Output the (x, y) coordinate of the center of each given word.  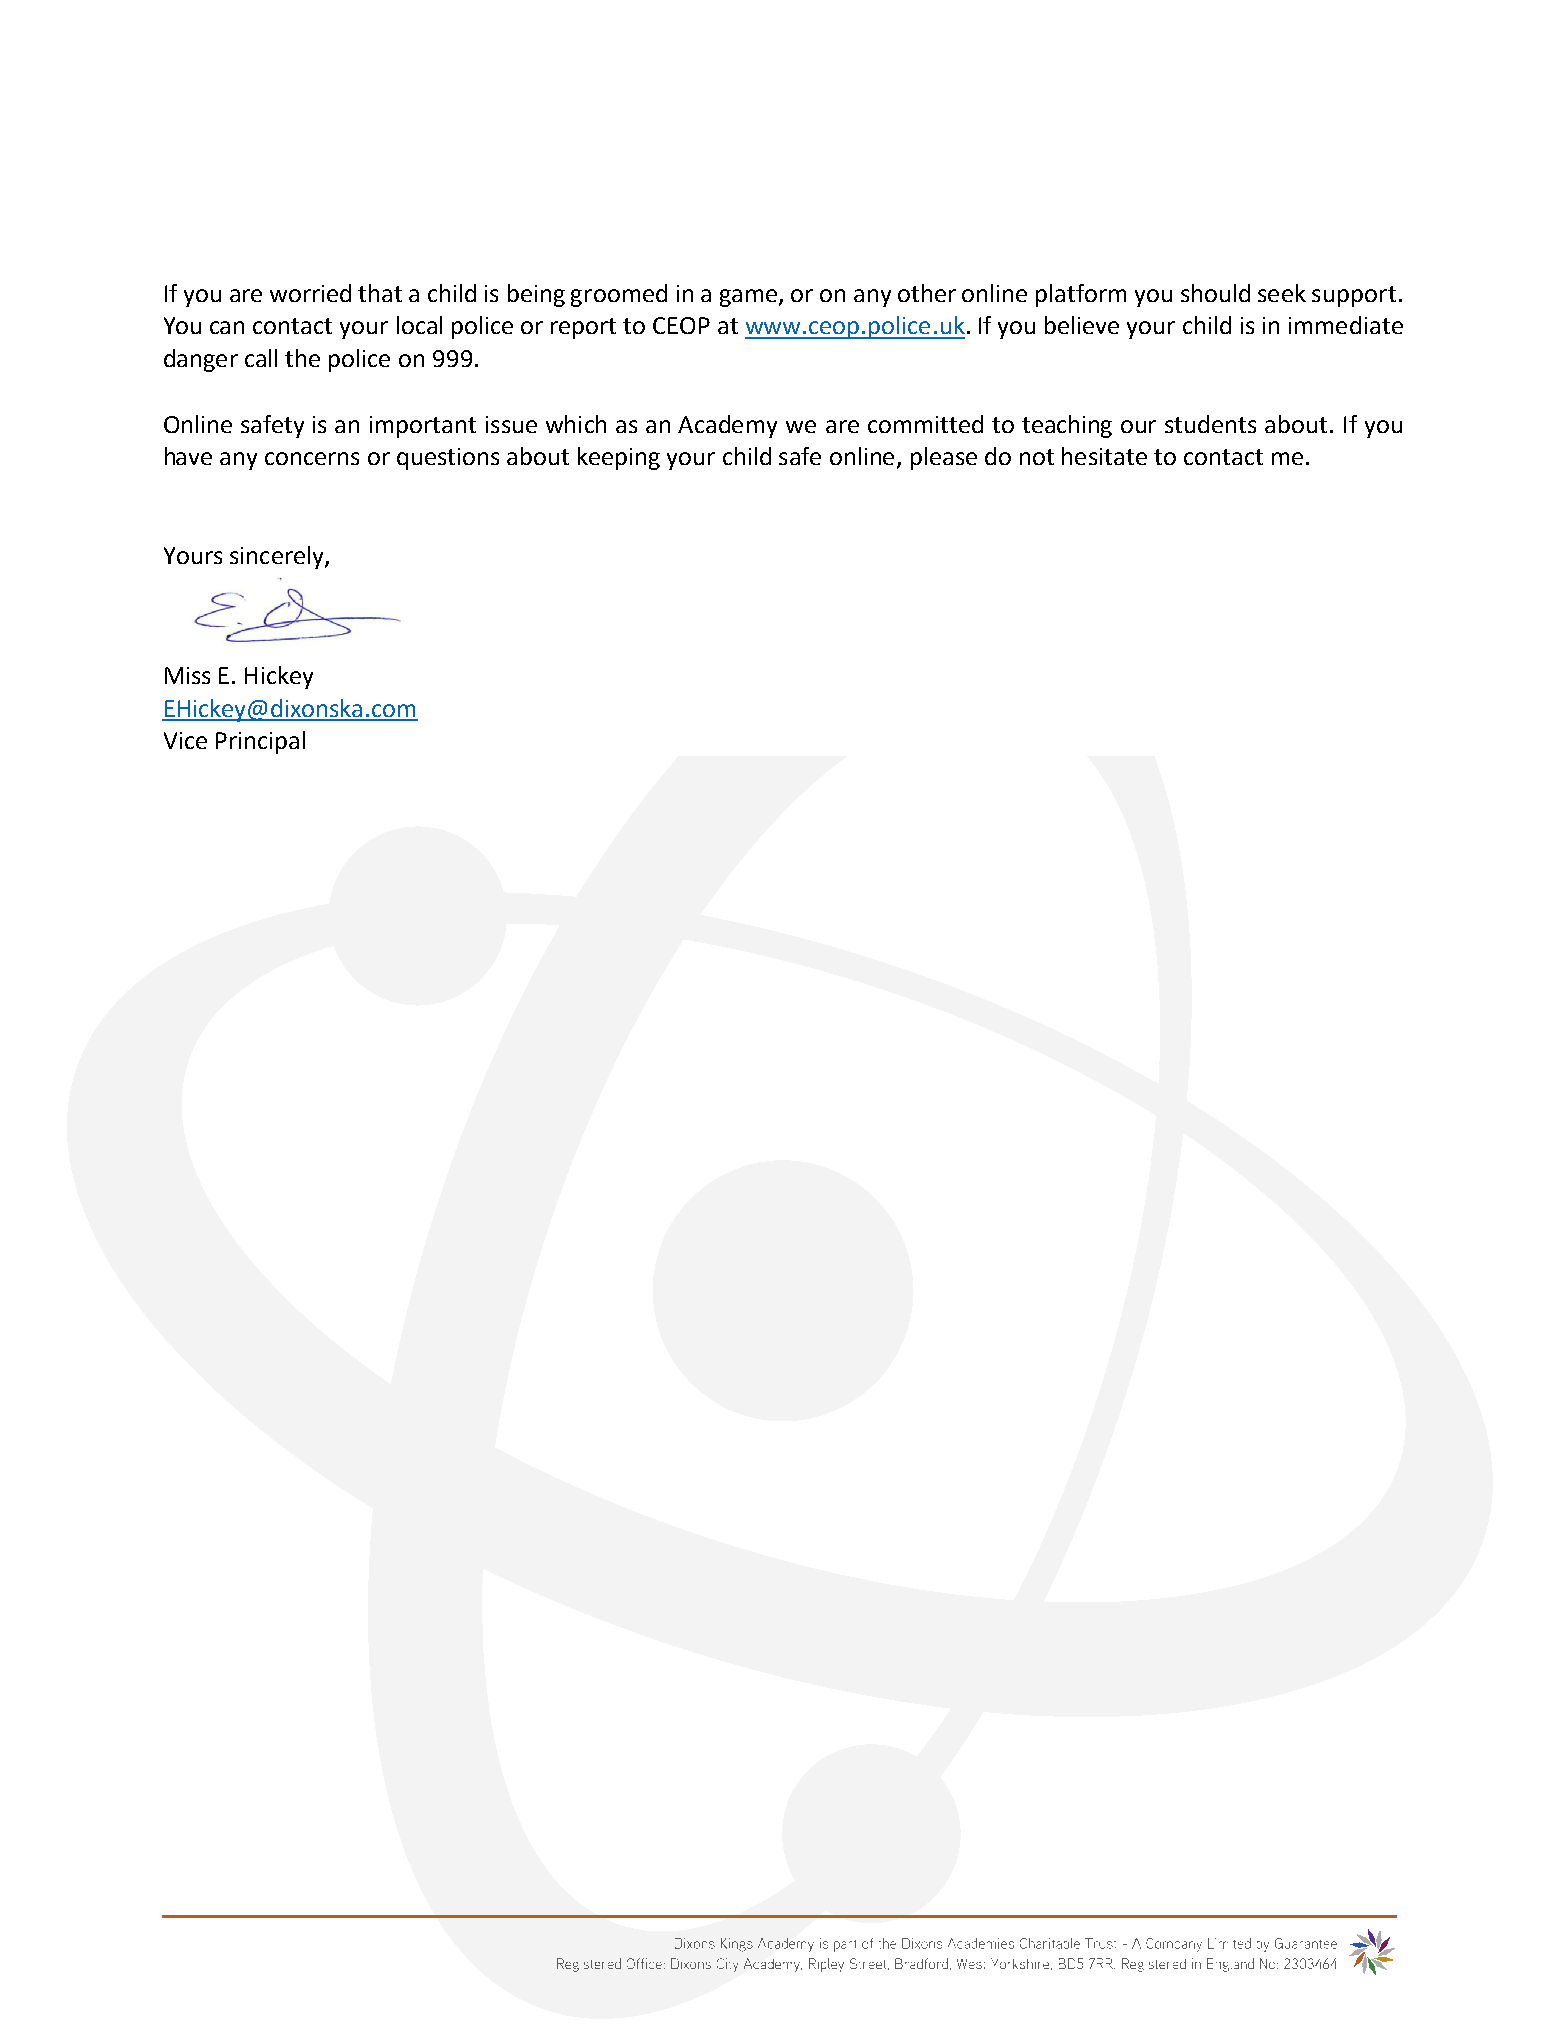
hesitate (1104, 456)
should (1215, 293)
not (1037, 457)
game (750, 298)
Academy (727, 426)
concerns (312, 458)
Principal (260, 742)
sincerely (278, 557)
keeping (619, 458)
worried (310, 293)
